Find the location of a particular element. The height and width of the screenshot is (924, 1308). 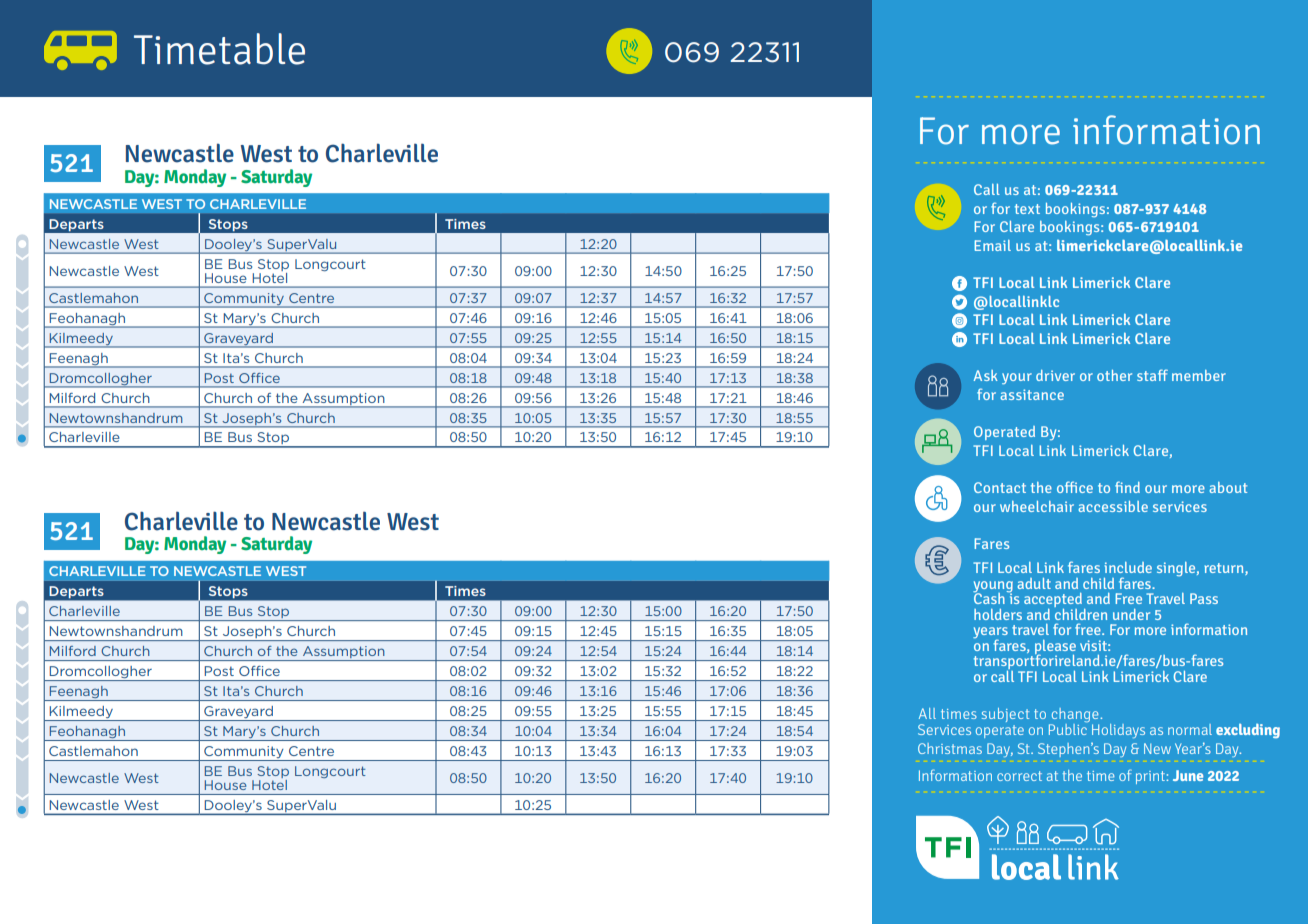

Email is located at coordinates (992, 245).
